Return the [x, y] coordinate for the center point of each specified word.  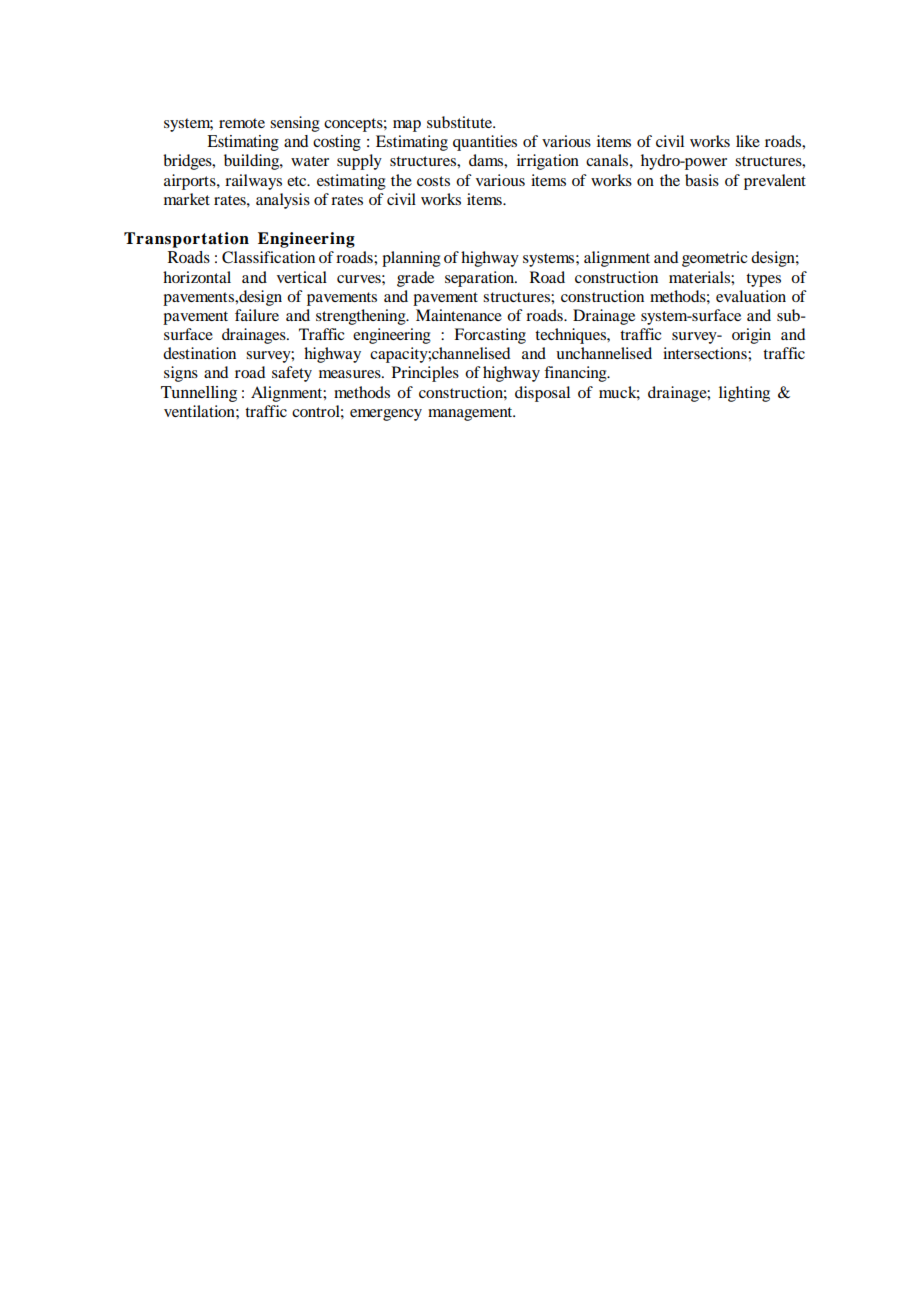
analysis [283, 201]
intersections [706, 353]
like [748, 141]
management [471, 414]
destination [199, 353]
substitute [461, 122]
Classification [268, 257]
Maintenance [459, 315]
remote [242, 123]
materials [700, 277]
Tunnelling [199, 394]
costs [433, 181]
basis [702, 180]
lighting [744, 394]
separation [480, 279]
